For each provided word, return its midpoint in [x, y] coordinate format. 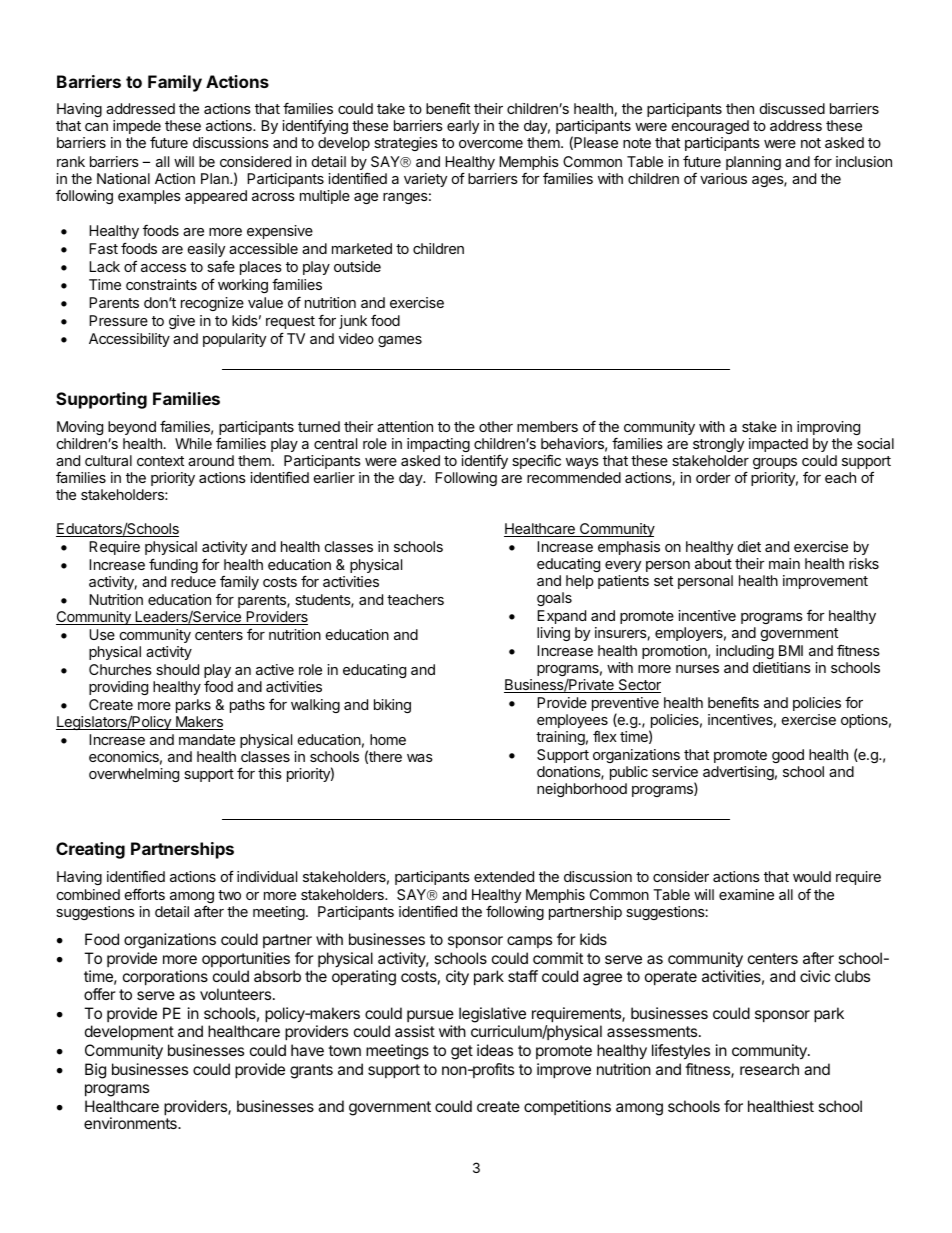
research [769, 1069]
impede [137, 128]
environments [131, 1123]
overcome [491, 144]
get [462, 1052]
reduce [193, 581]
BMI [791, 650]
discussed [792, 108]
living [553, 634]
